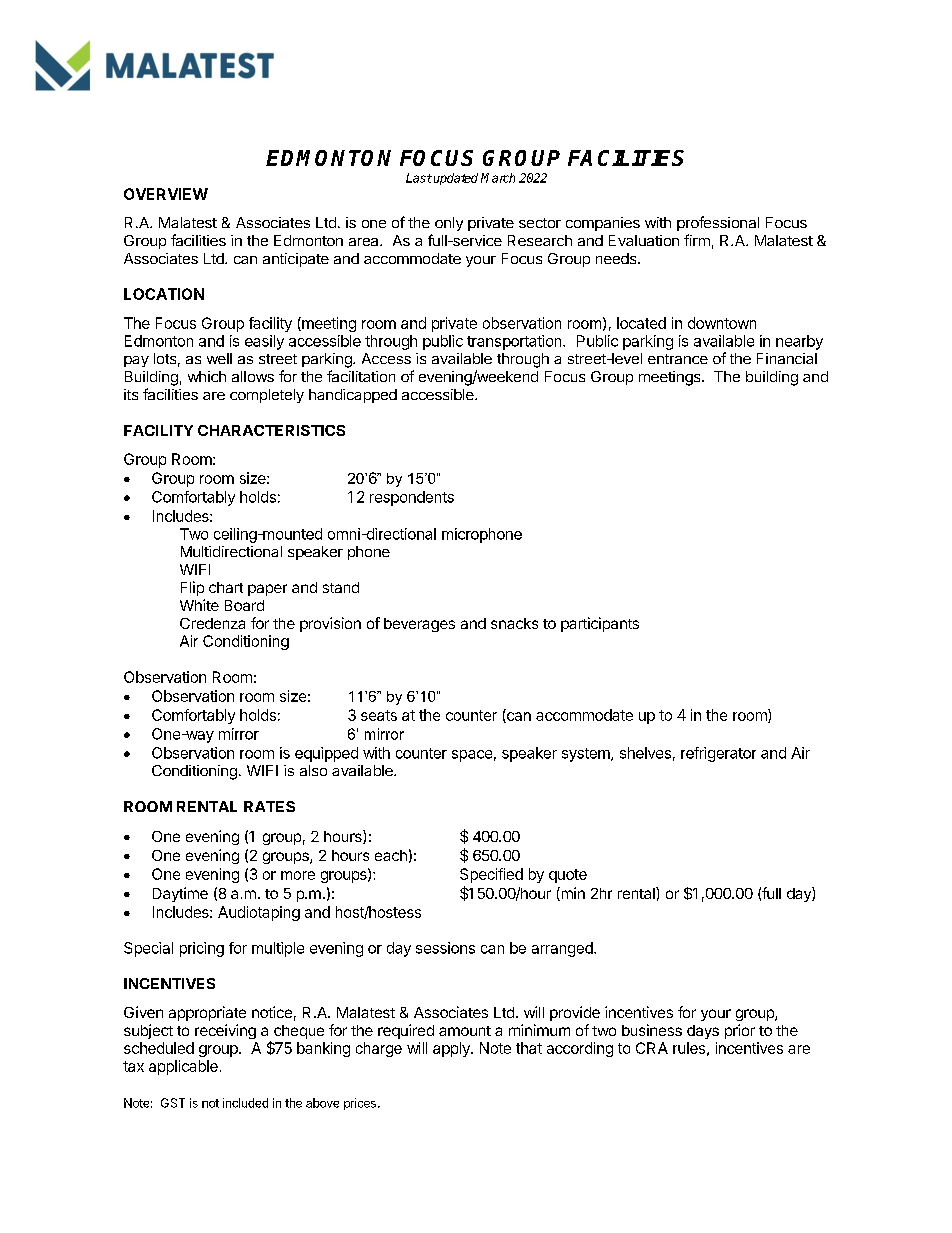  I want to click on only, so click(449, 224).
